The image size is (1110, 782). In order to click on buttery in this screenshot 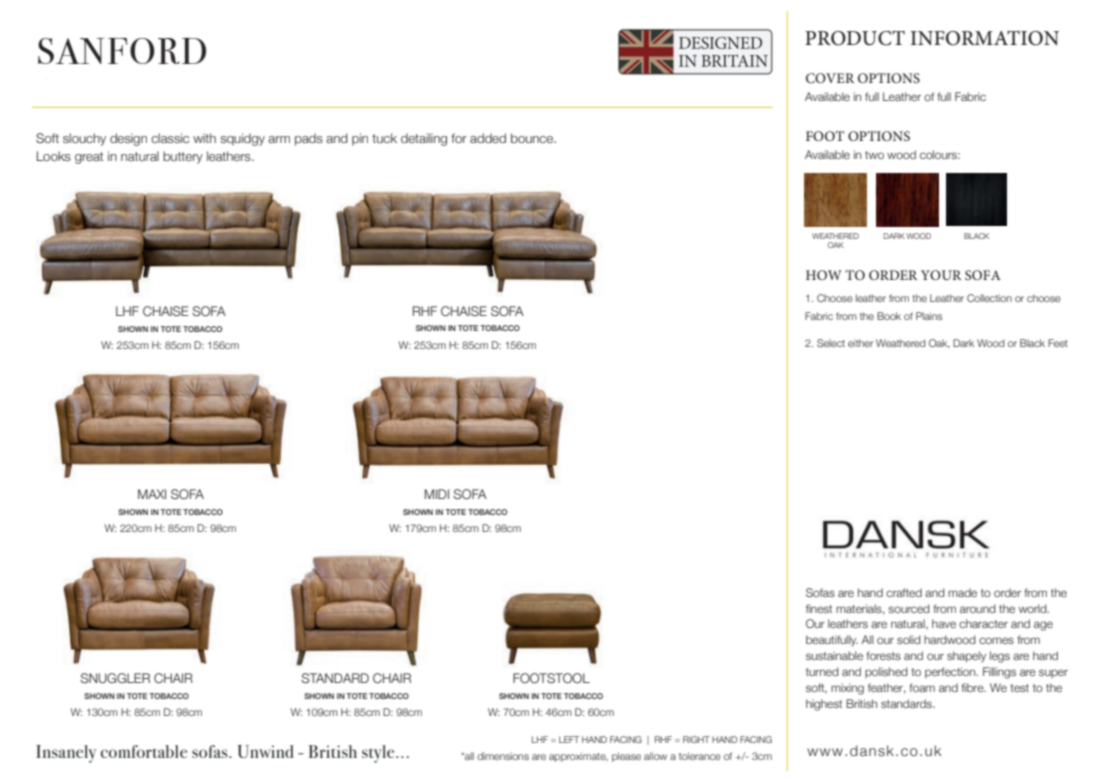, I will do `click(183, 157)`.
